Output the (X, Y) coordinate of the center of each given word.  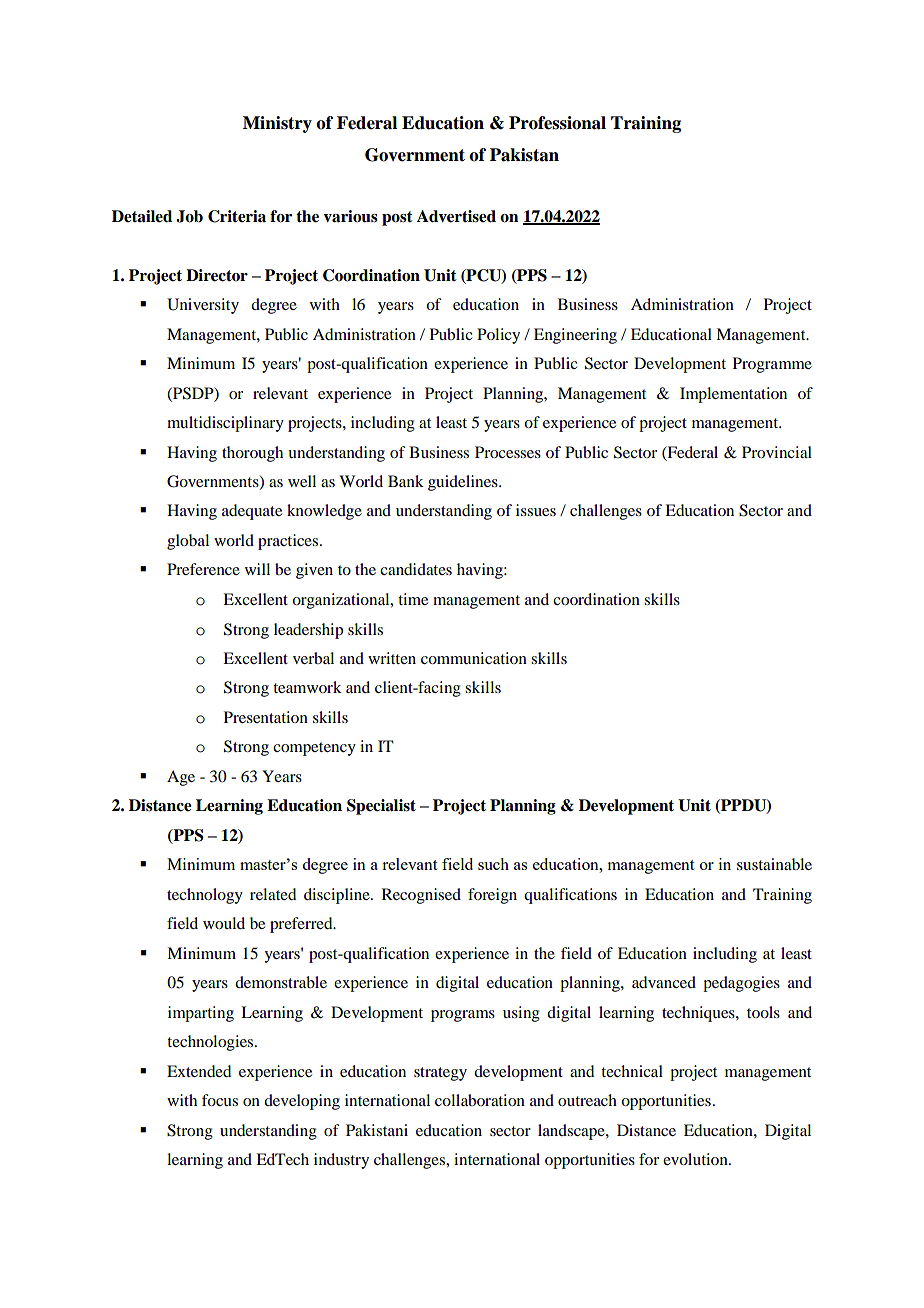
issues (536, 510)
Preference (203, 569)
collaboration (480, 1100)
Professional (557, 123)
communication (474, 658)
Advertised (456, 216)
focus (220, 1100)
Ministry (277, 124)
